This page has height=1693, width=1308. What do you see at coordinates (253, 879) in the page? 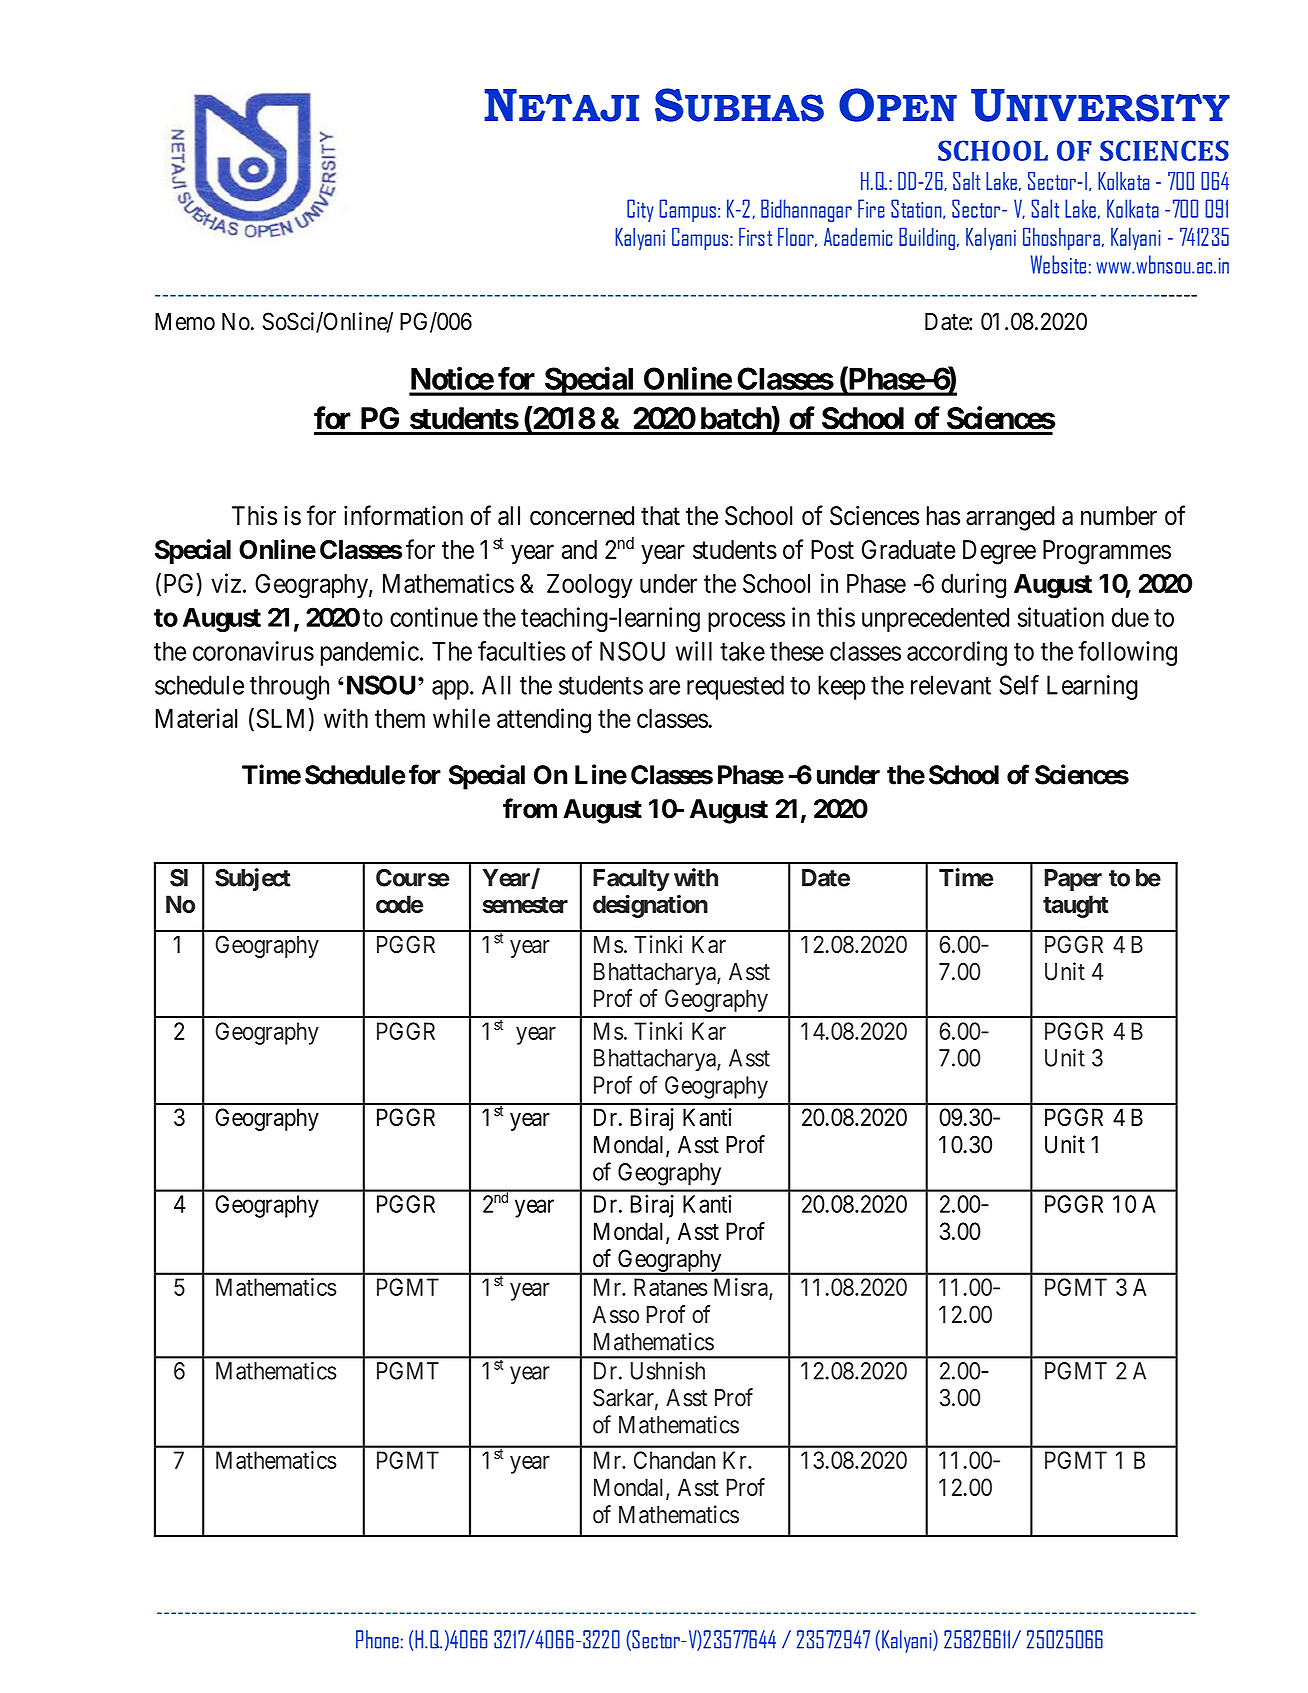
I see `Subject` at bounding box center [253, 879].
